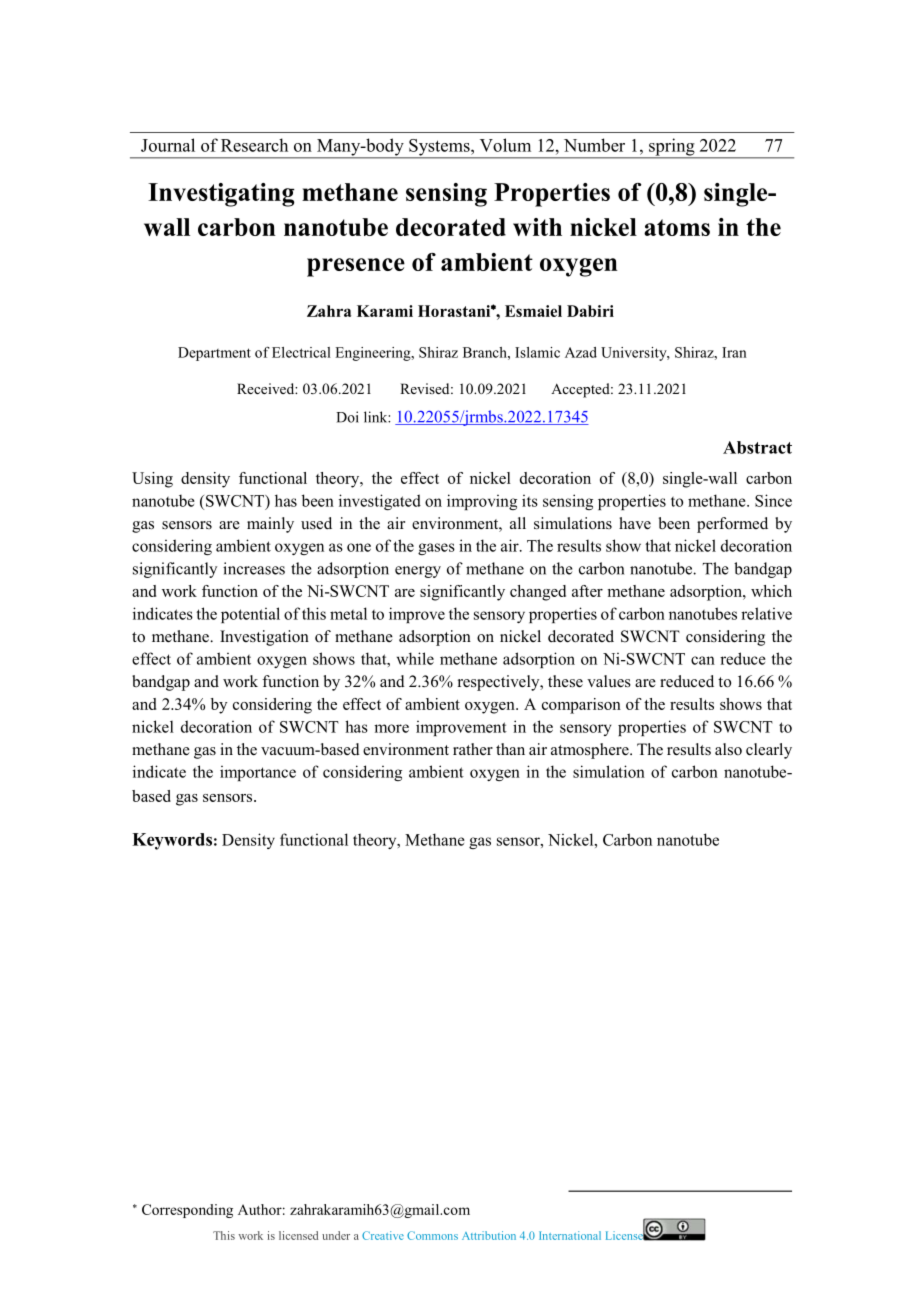 The width and height of the document is (924, 1308). What do you see at coordinates (672, 148) in the document?
I see `spring` at bounding box center [672, 148].
